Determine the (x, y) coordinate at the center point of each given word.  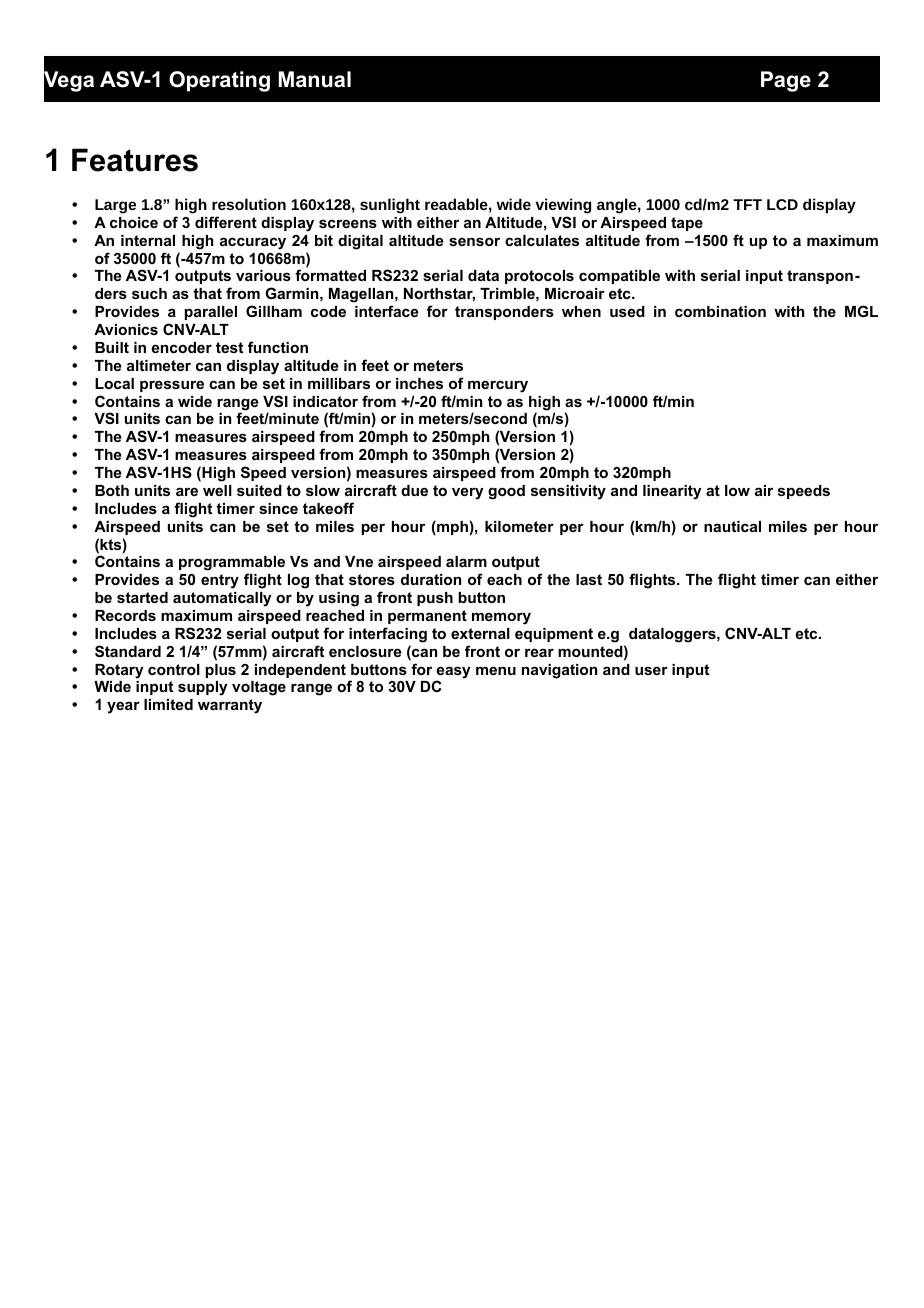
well (217, 490)
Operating (219, 81)
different (226, 222)
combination (720, 311)
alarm (466, 561)
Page (786, 81)
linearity (672, 492)
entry (220, 581)
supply (202, 688)
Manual (314, 79)
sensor (474, 241)
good (506, 492)
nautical (732, 526)
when (581, 311)
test (229, 347)
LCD (782, 204)
